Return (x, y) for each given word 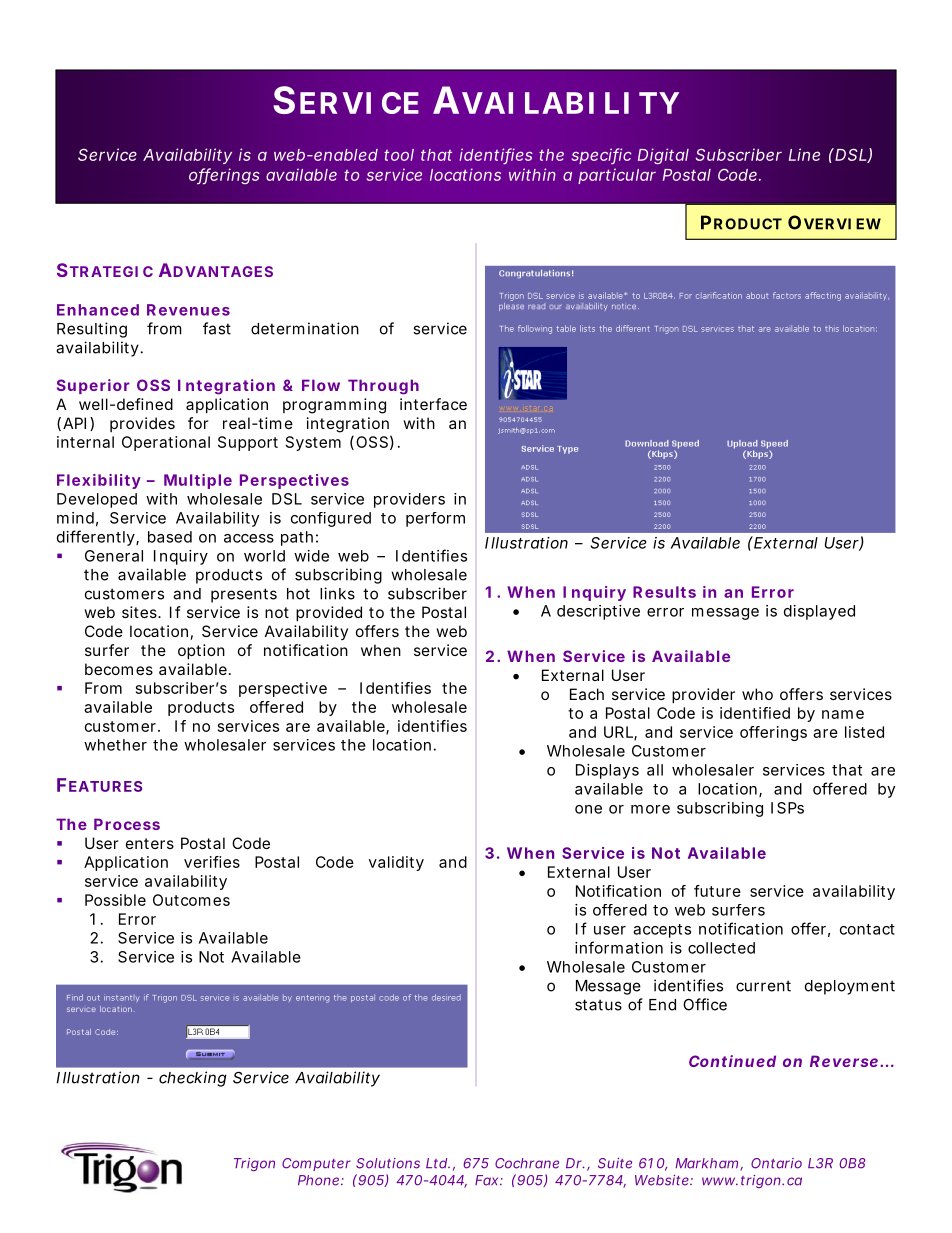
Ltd (436, 1163)
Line (804, 154)
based (170, 537)
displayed (819, 612)
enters (150, 843)
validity (396, 863)
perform (435, 519)
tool (399, 155)
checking (192, 1079)
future (717, 891)
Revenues (188, 310)
